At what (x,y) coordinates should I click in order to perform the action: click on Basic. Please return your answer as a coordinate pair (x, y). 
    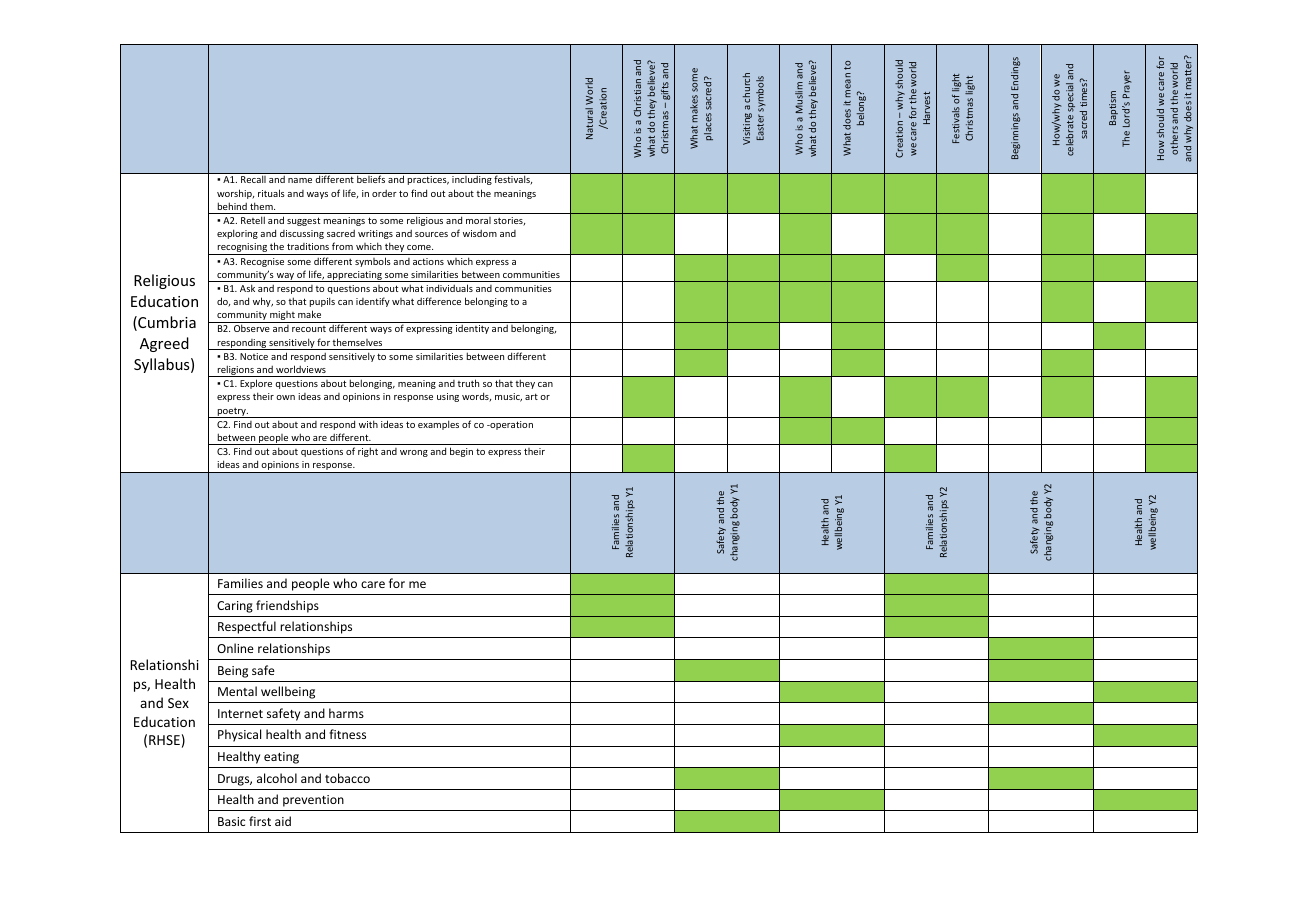
    Looking at the image, I should click on (231, 821).
